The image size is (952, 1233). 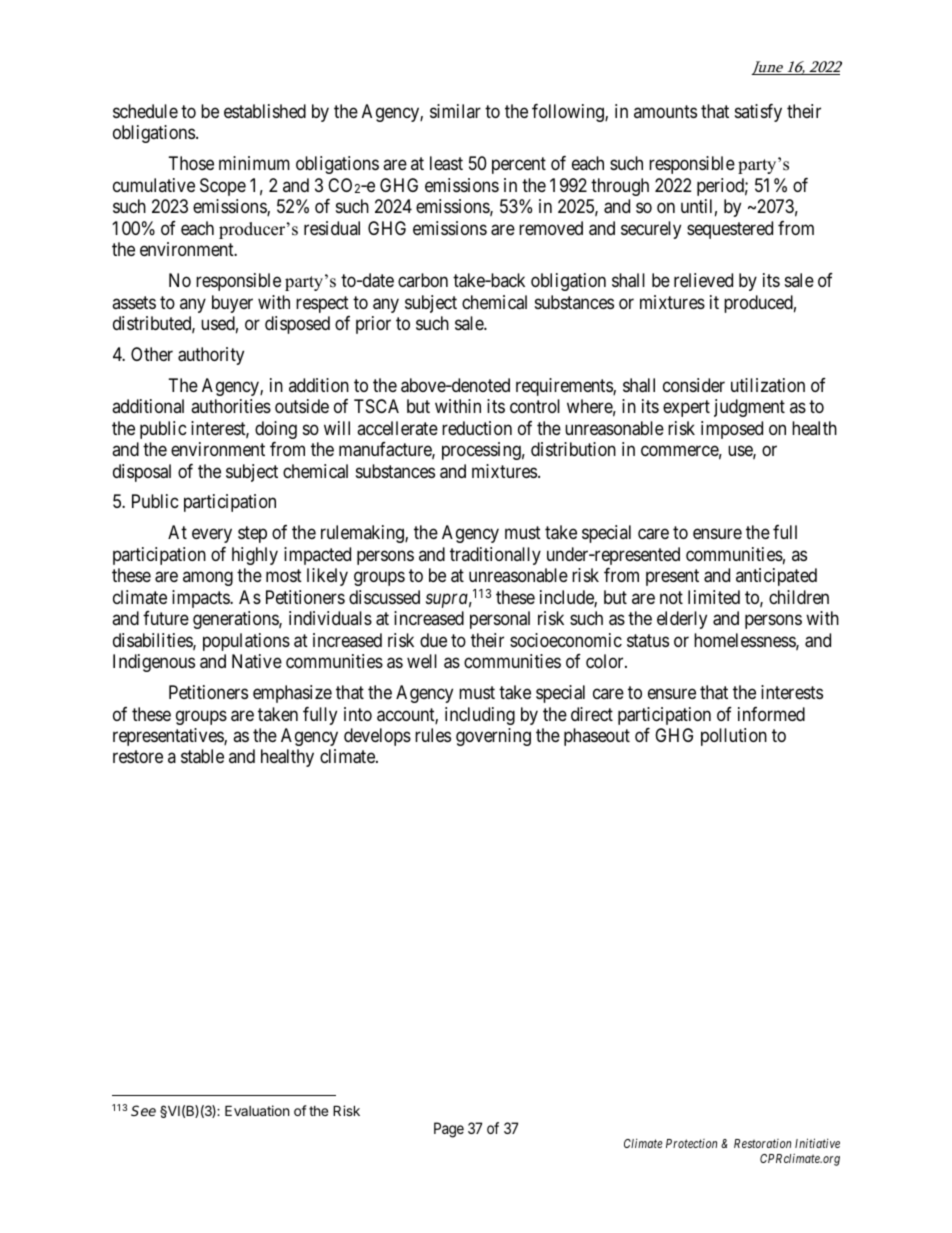 What do you see at coordinates (732, 430) in the screenshot?
I see `imposed` at bounding box center [732, 430].
